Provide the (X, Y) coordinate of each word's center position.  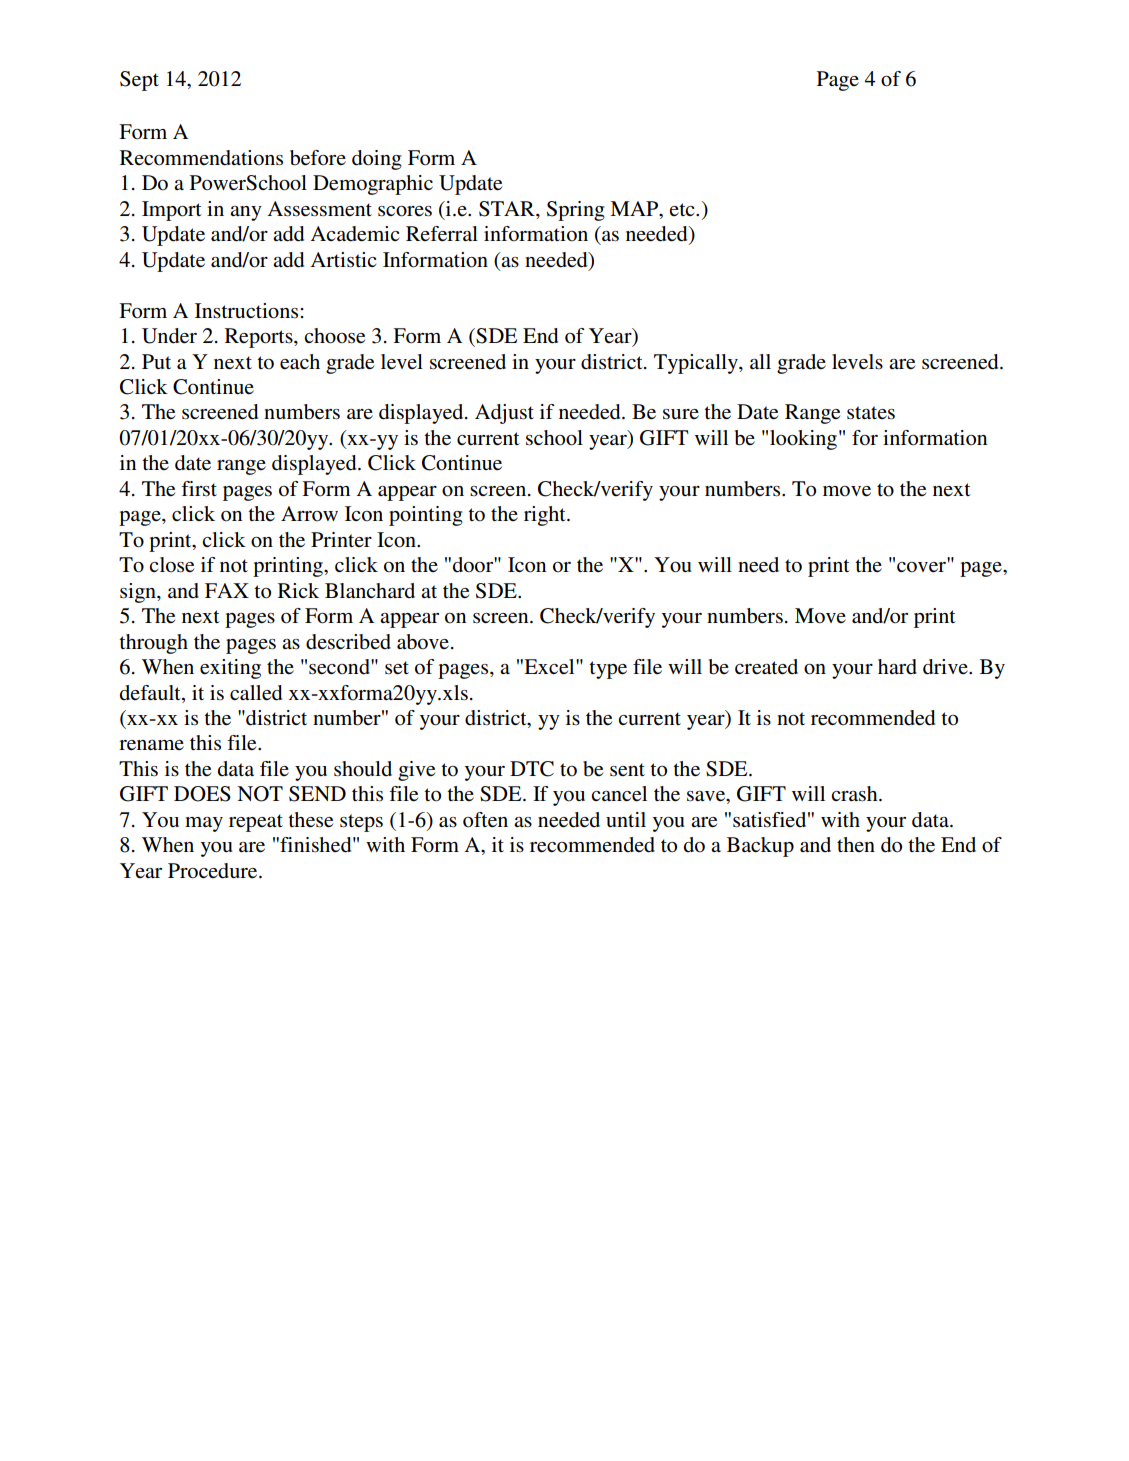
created (766, 667)
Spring (576, 211)
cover (921, 567)
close (171, 565)
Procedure (214, 871)
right (546, 516)
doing (377, 160)
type (608, 670)
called (256, 693)
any (246, 213)
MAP (635, 208)
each (300, 362)
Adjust (504, 414)
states (871, 413)
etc (683, 209)
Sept (139, 81)
